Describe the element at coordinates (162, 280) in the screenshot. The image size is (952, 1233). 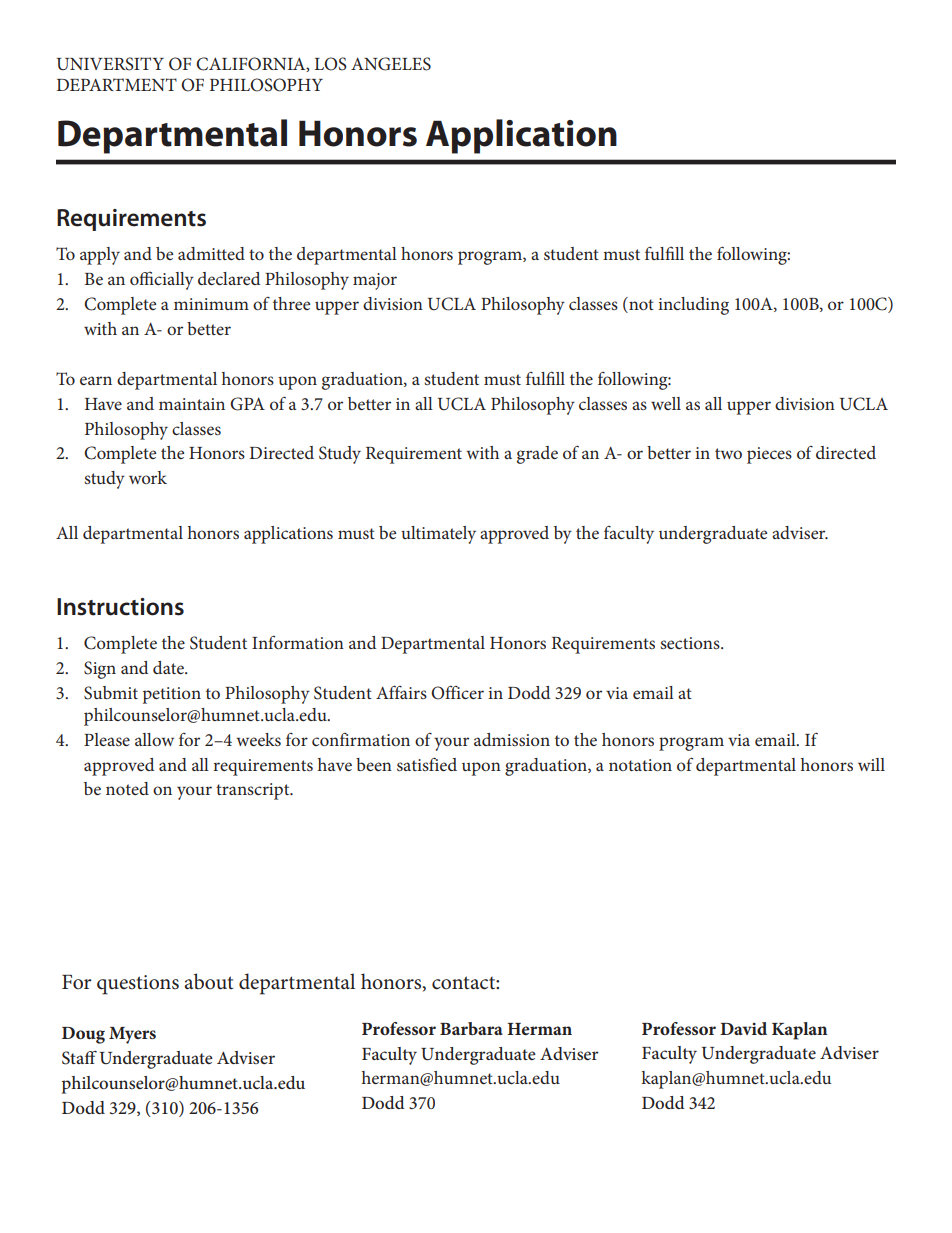
I see `officially` at that location.
